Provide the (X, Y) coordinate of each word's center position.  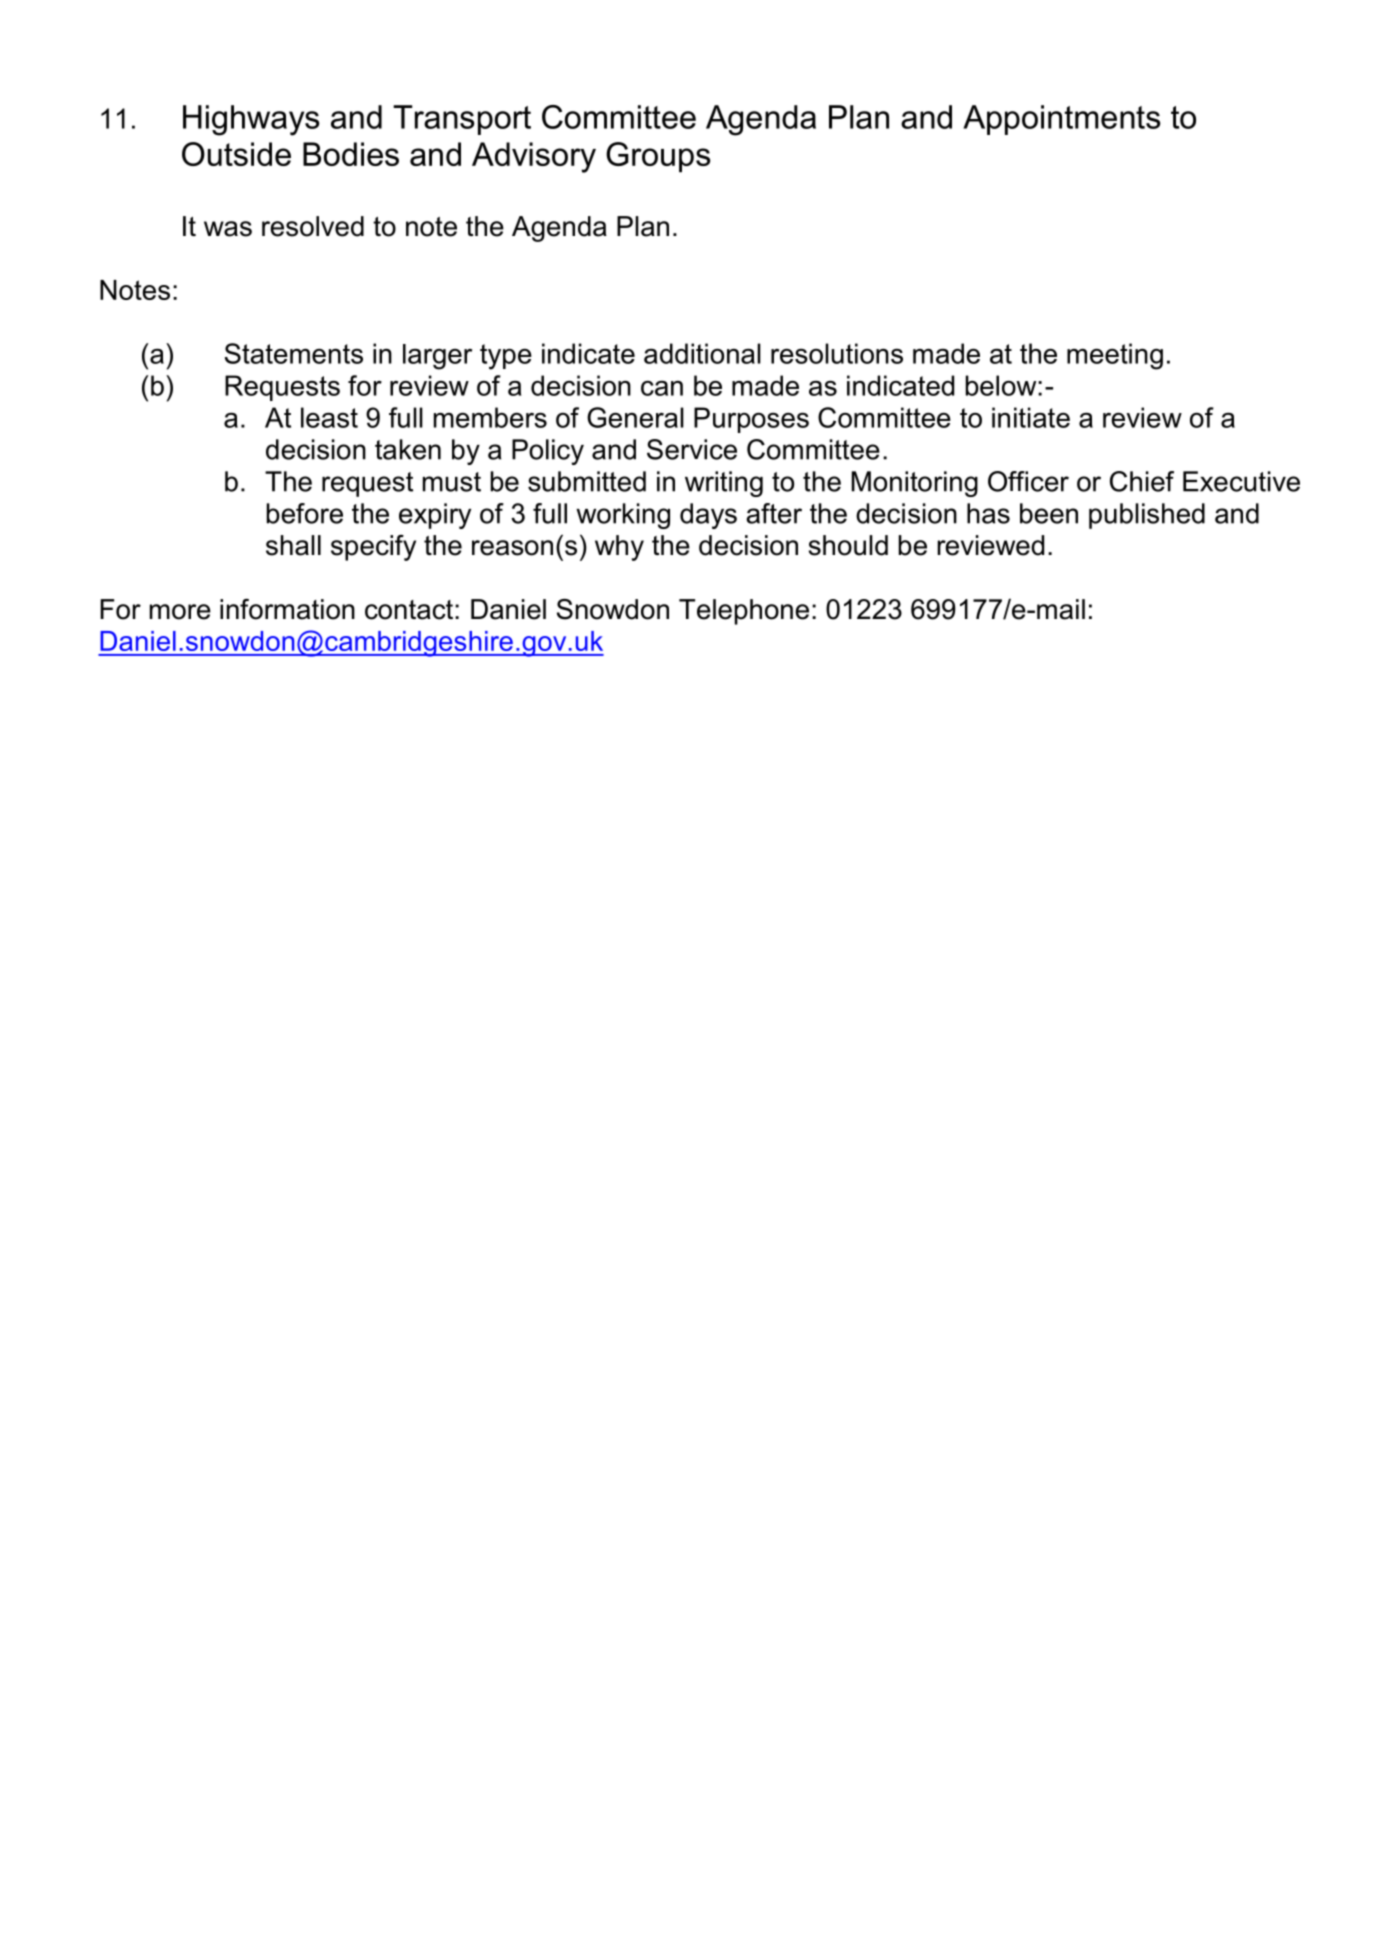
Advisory (534, 157)
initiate (1031, 417)
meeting (1115, 356)
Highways (251, 120)
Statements (294, 353)
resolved (313, 226)
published (1147, 516)
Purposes (751, 420)
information (287, 609)
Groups (658, 157)
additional (702, 353)
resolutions (837, 353)
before (305, 513)
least (329, 417)
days (708, 516)
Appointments (1062, 120)
